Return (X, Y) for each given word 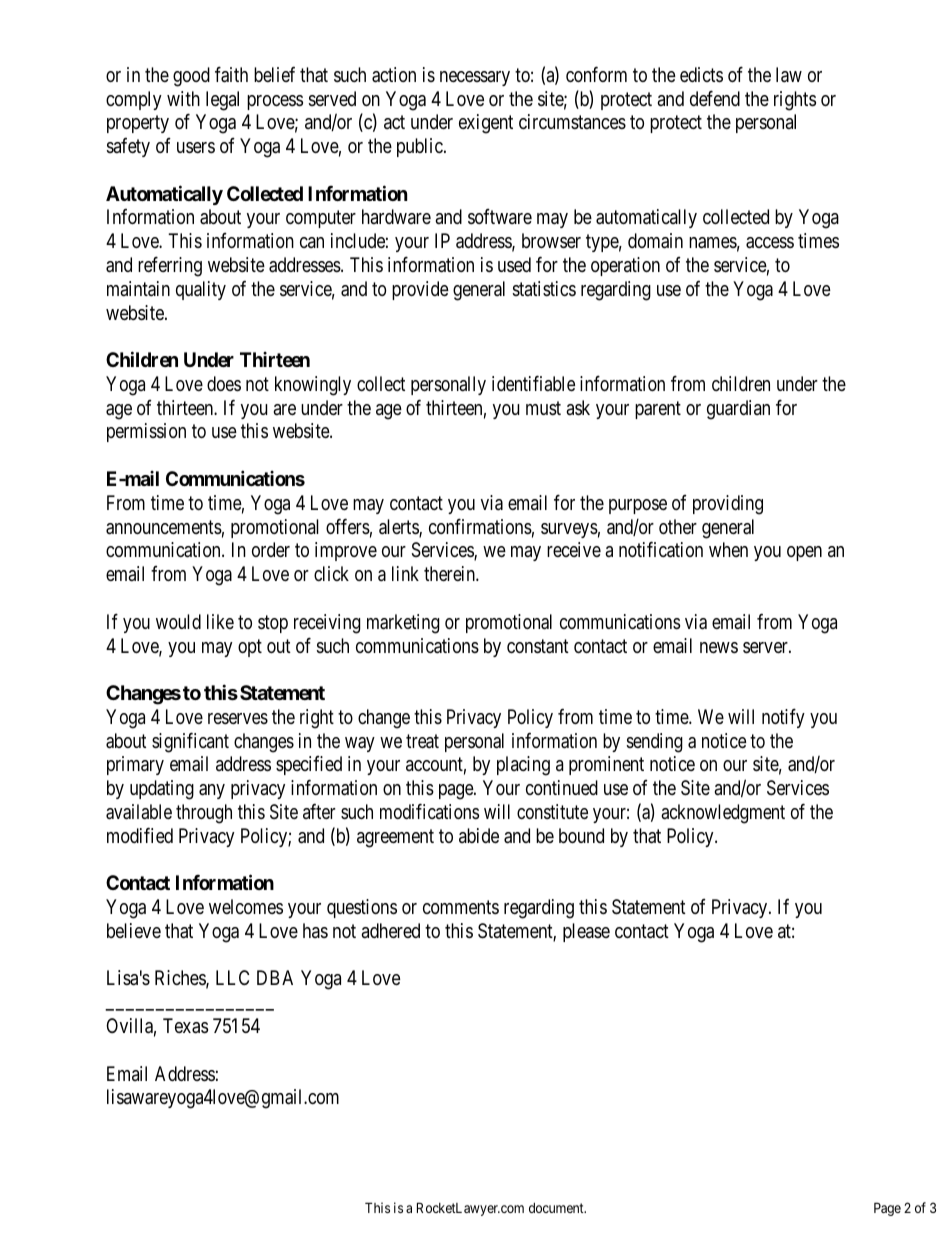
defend (715, 98)
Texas (185, 1026)
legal (222, 101)
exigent (486, 124)
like (220, 621)
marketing (403, 624)
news (719, 647)
